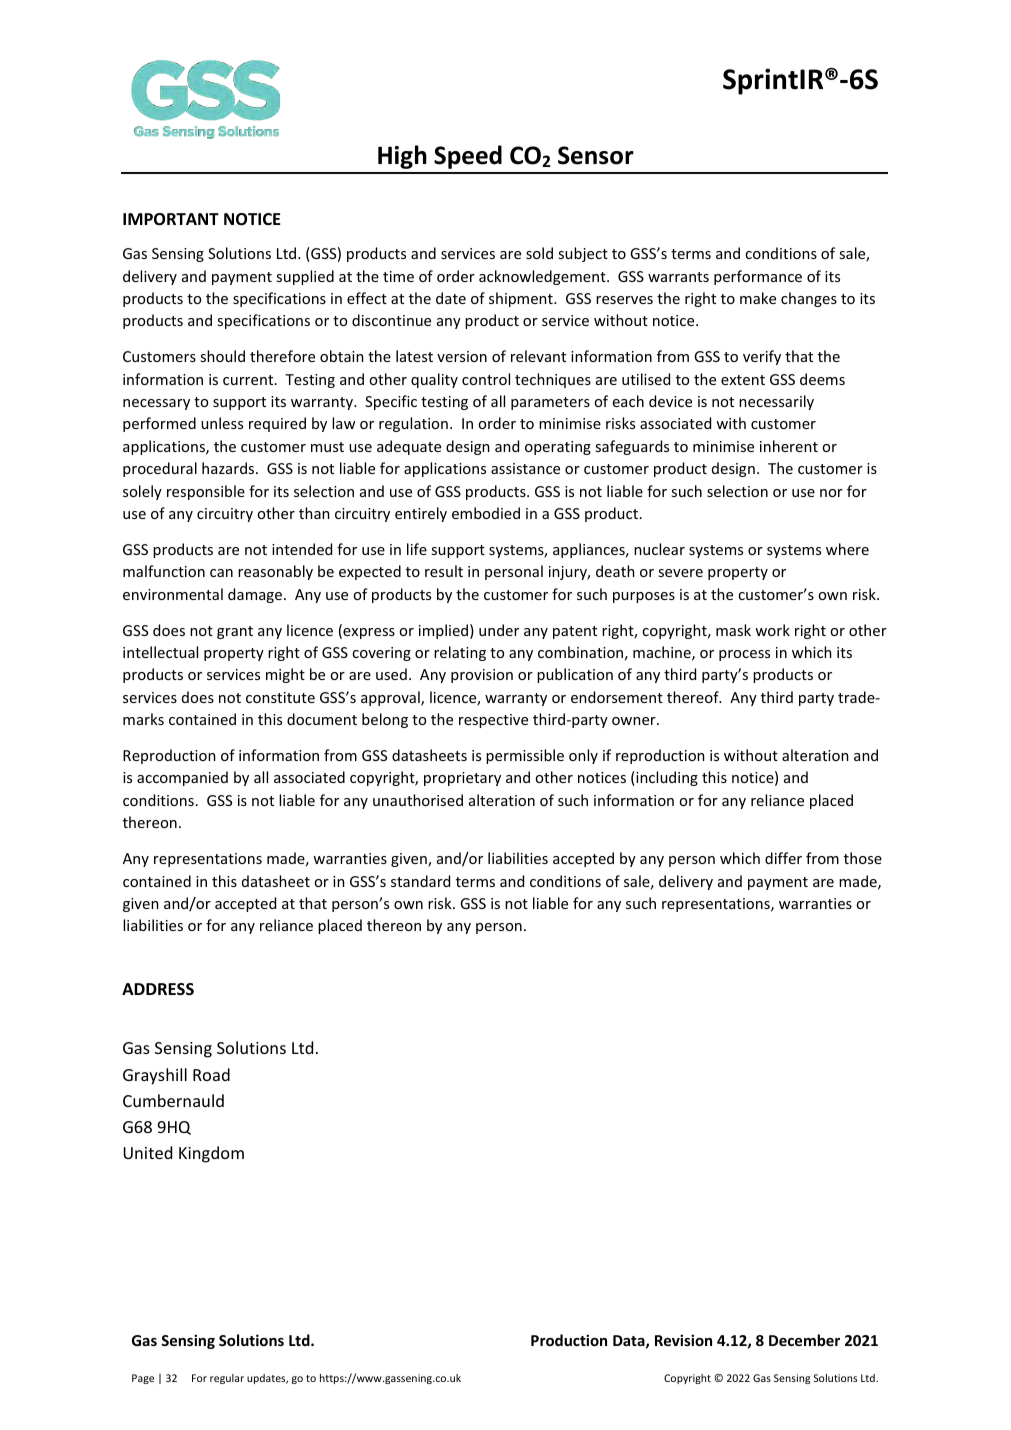 The image size is (1011, 1430). What do you see at coordinates (783, 858) in the screenshot?
I see `differ` at bounding box center [783, 858].
